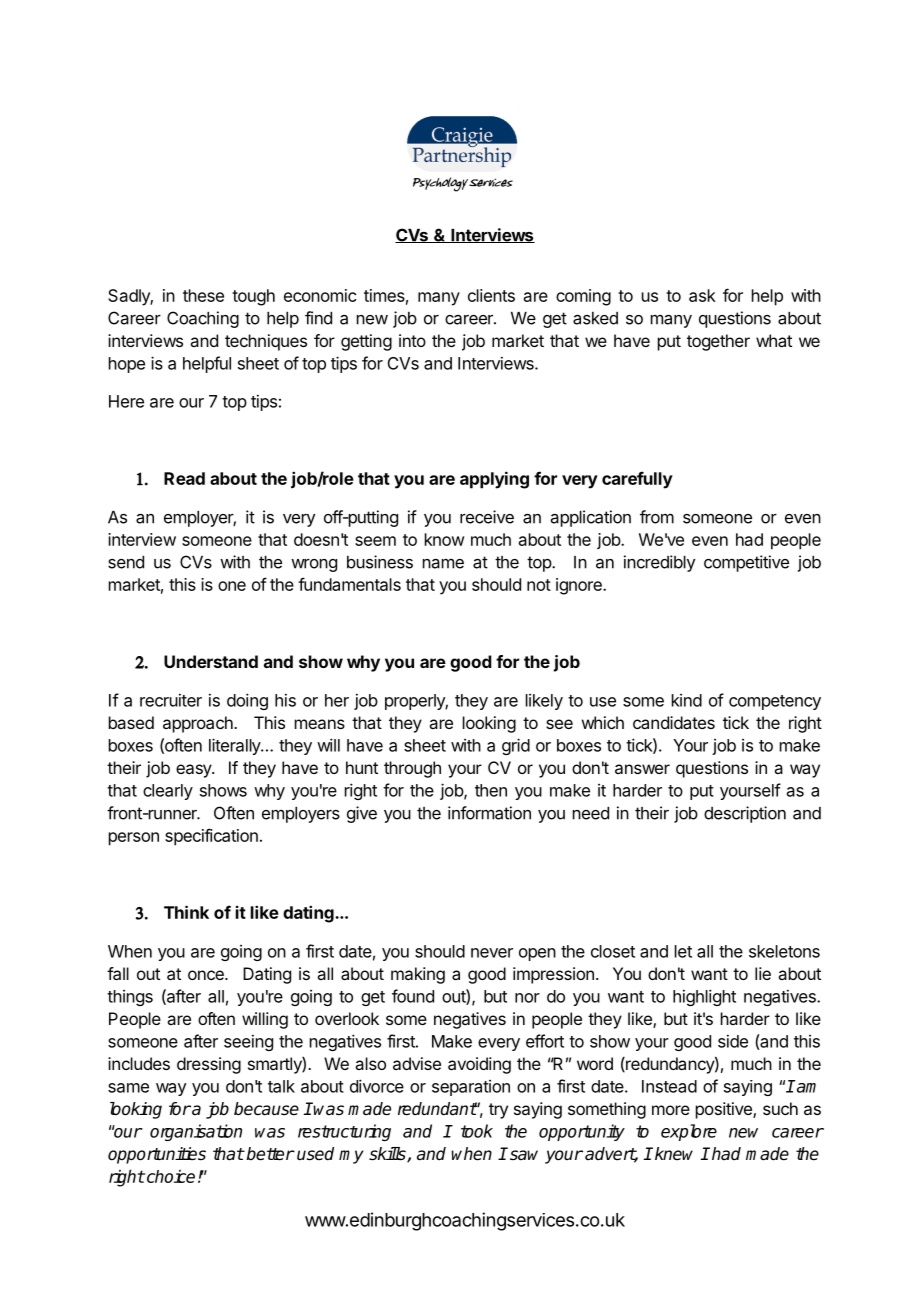 The image size is (924, 1308). What do you see at coordinates (687, 700) in the screenshot?
I see `kind` at bounding box center [687, 700].
